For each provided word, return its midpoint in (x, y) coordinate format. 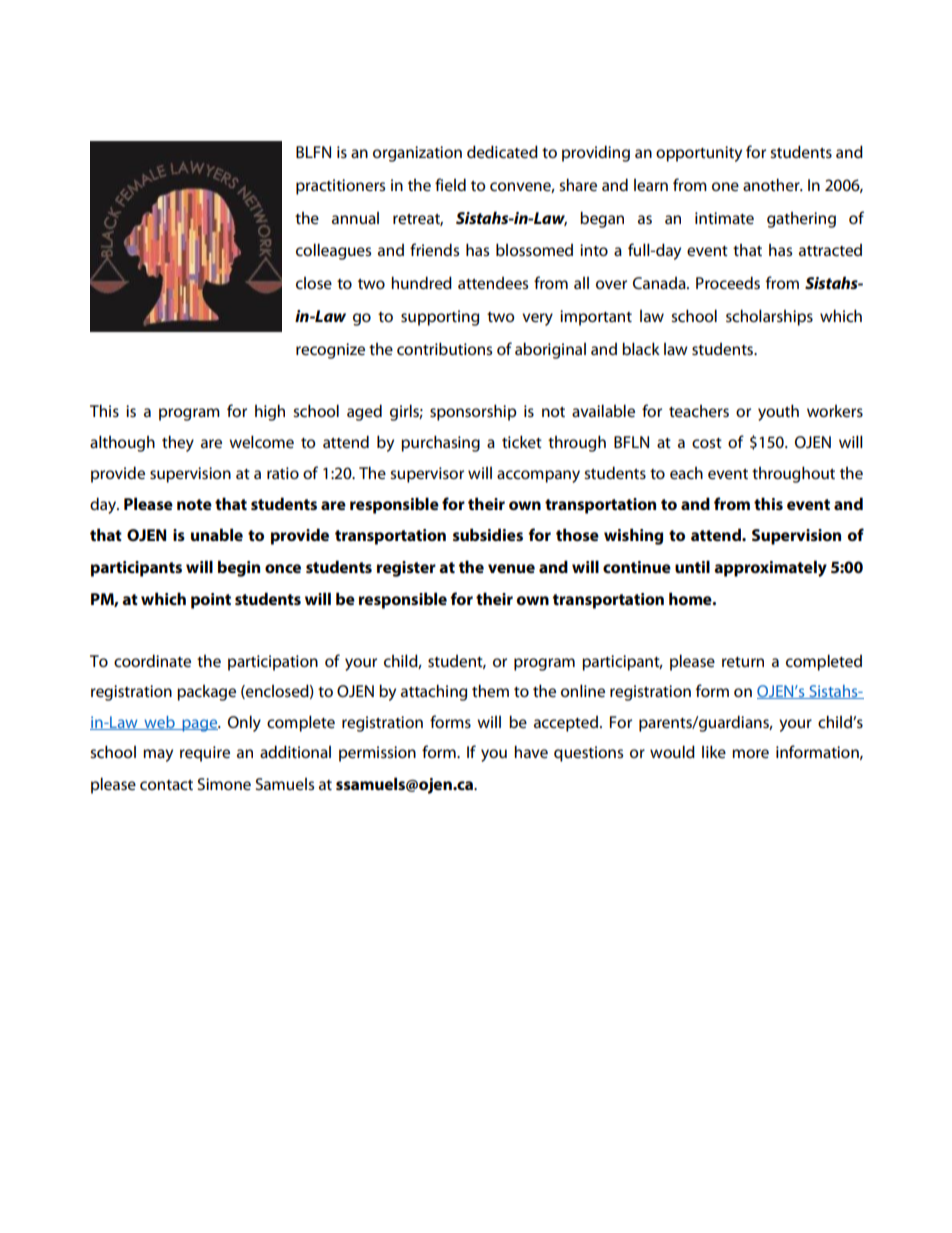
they (178, 443)
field (450, 184)
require (205, 754)
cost (707, 443)
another (772, 184)
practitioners (340, 187)
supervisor (427, 475)
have (531, 752)
